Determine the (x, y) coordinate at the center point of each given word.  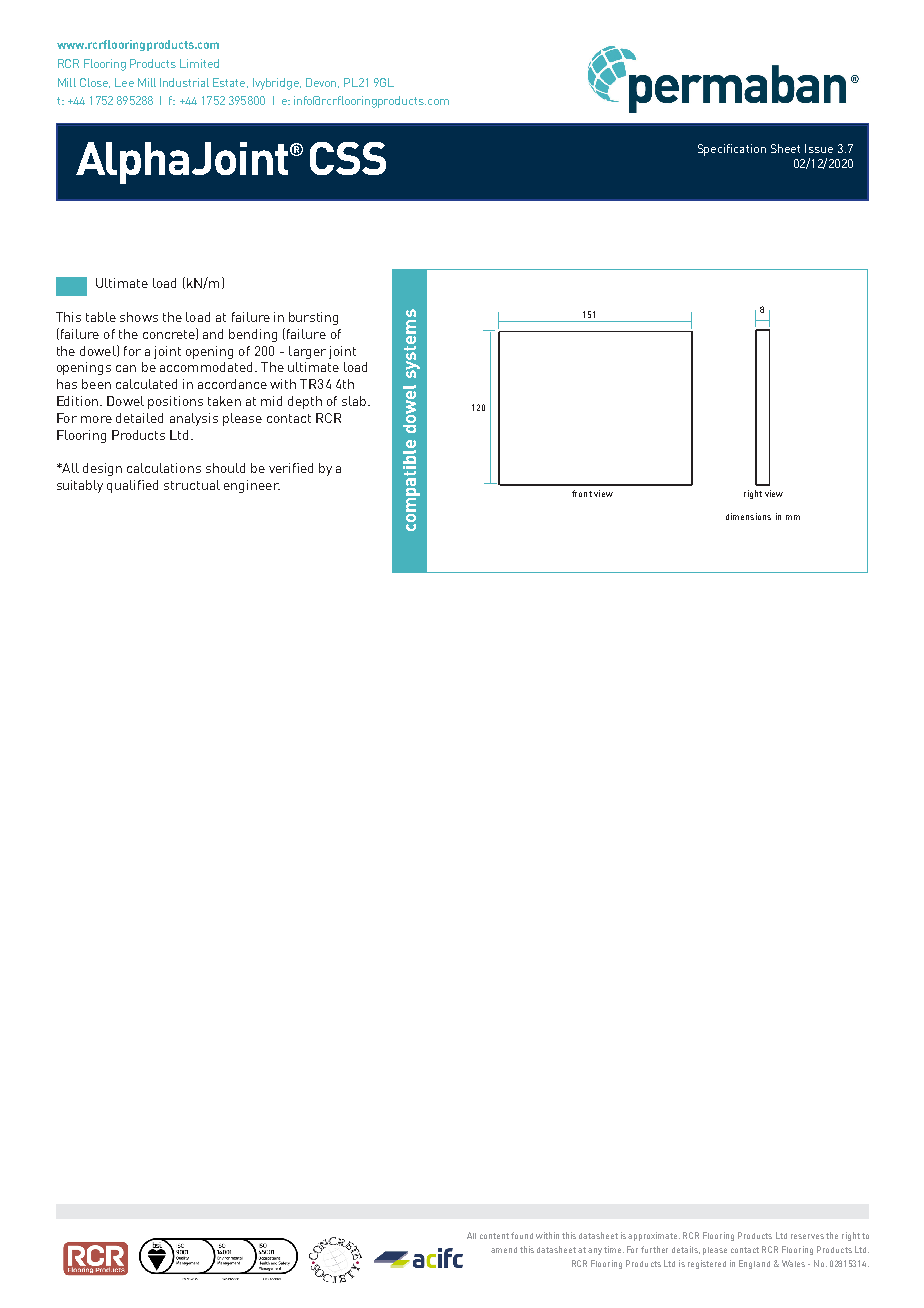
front (582, 493)
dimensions (748, 516)
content (494, 1236)
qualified (132, 486)
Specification (732, 150)
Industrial (184, 82)
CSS (348, 158)
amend (504, 1250)
